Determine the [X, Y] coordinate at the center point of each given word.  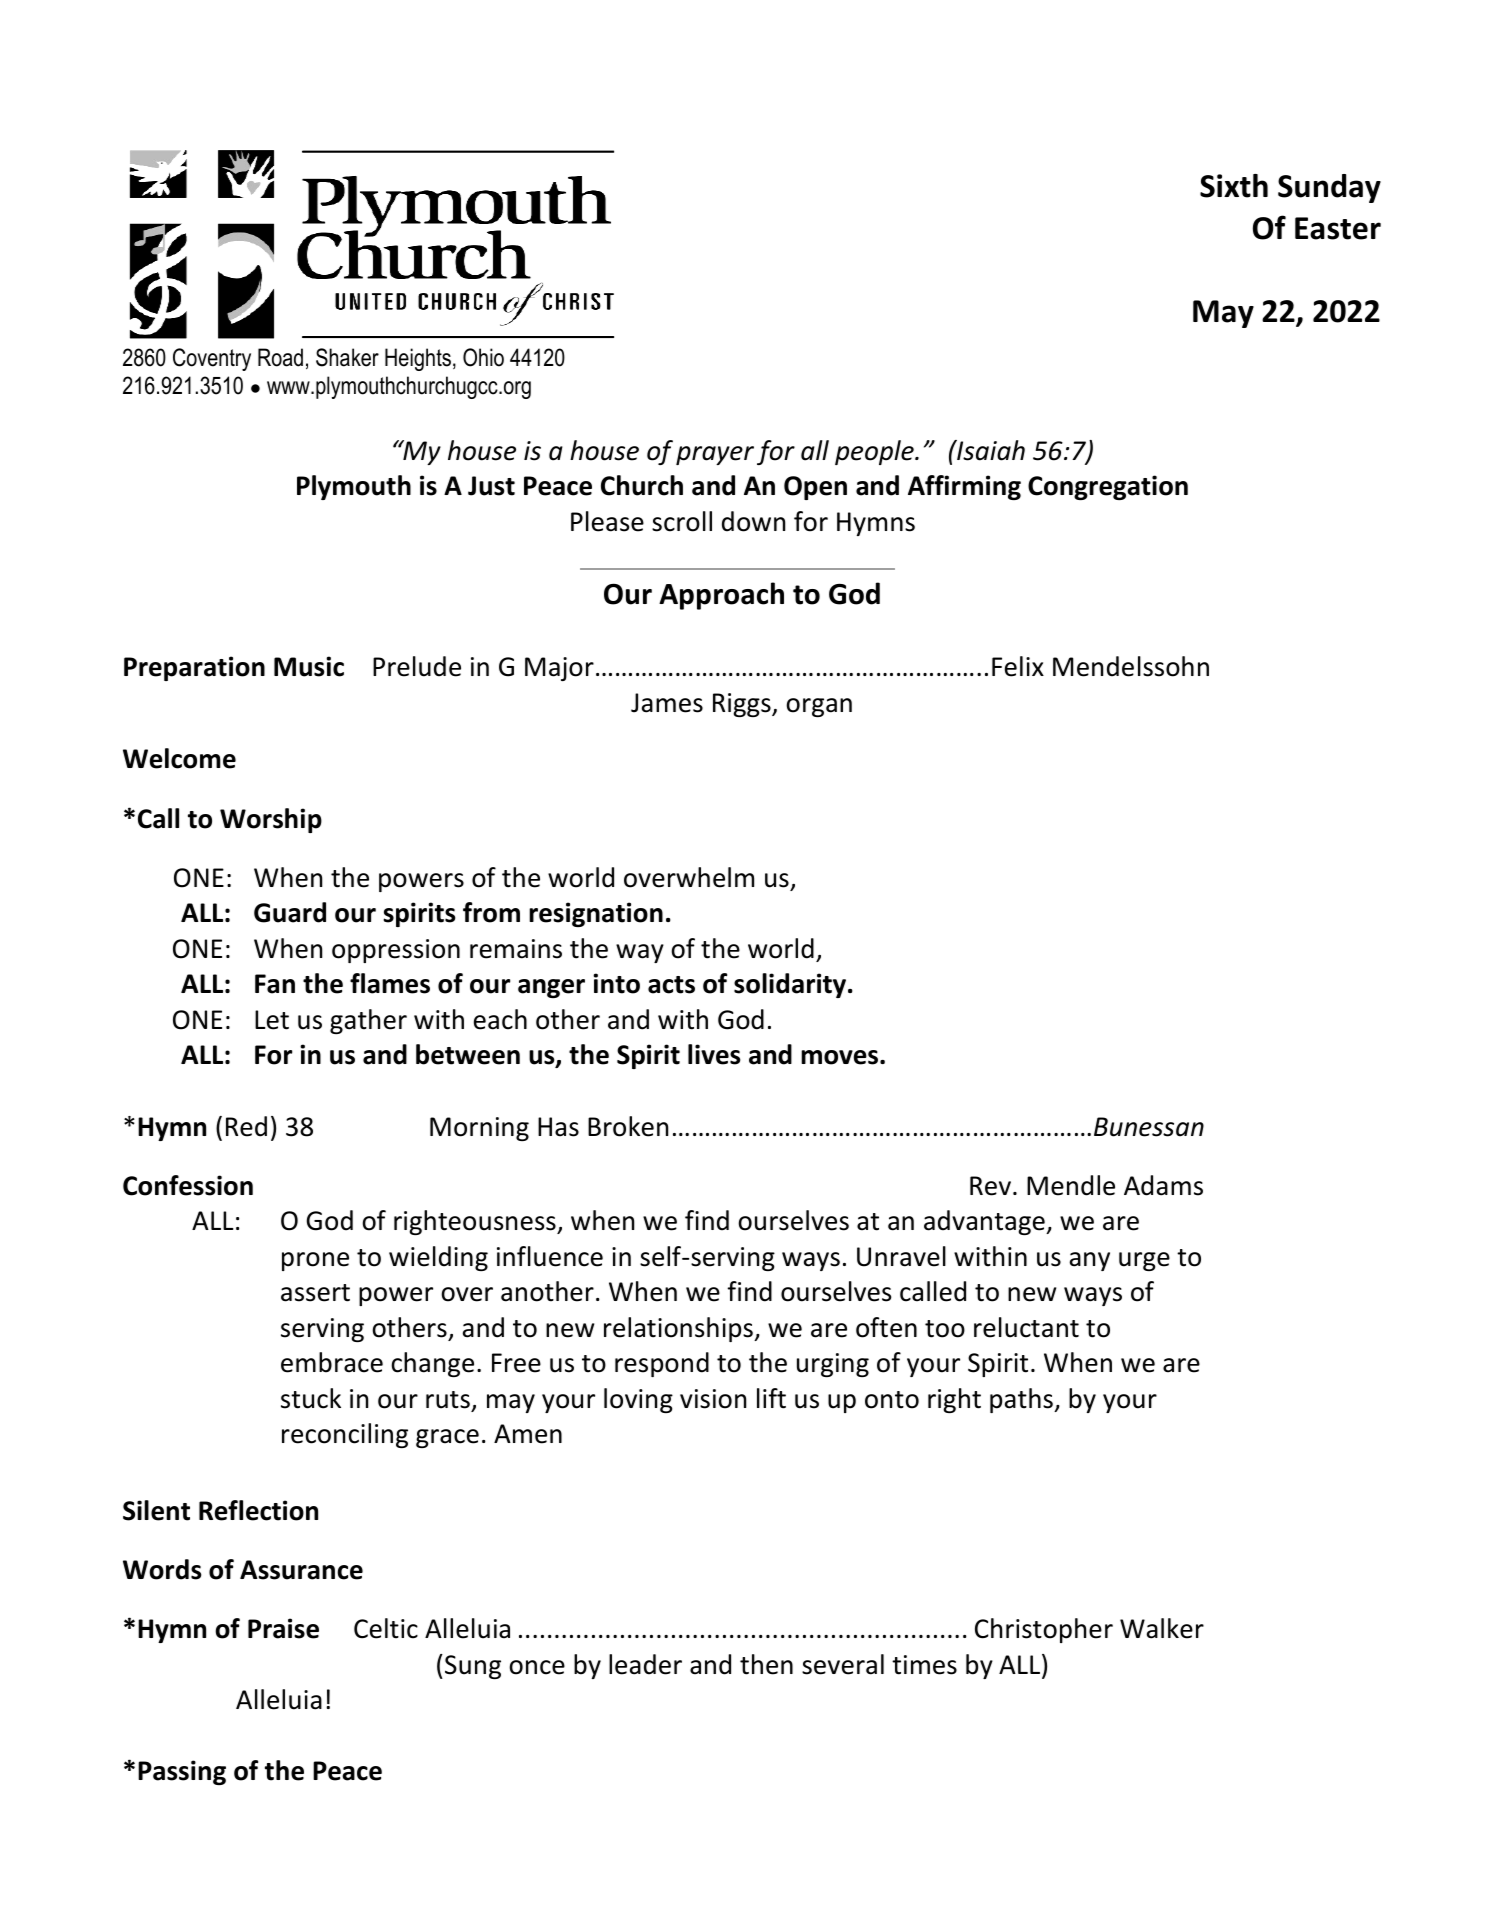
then [766, 1664]
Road [280, 357]
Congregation [1108, 487]
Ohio [483, 357]
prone [315, 1261]
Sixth [1234, 186]
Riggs [743, 705]
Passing [182, 1772]
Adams [1163, 1185]
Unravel [901, 1256]
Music [309, 666]
